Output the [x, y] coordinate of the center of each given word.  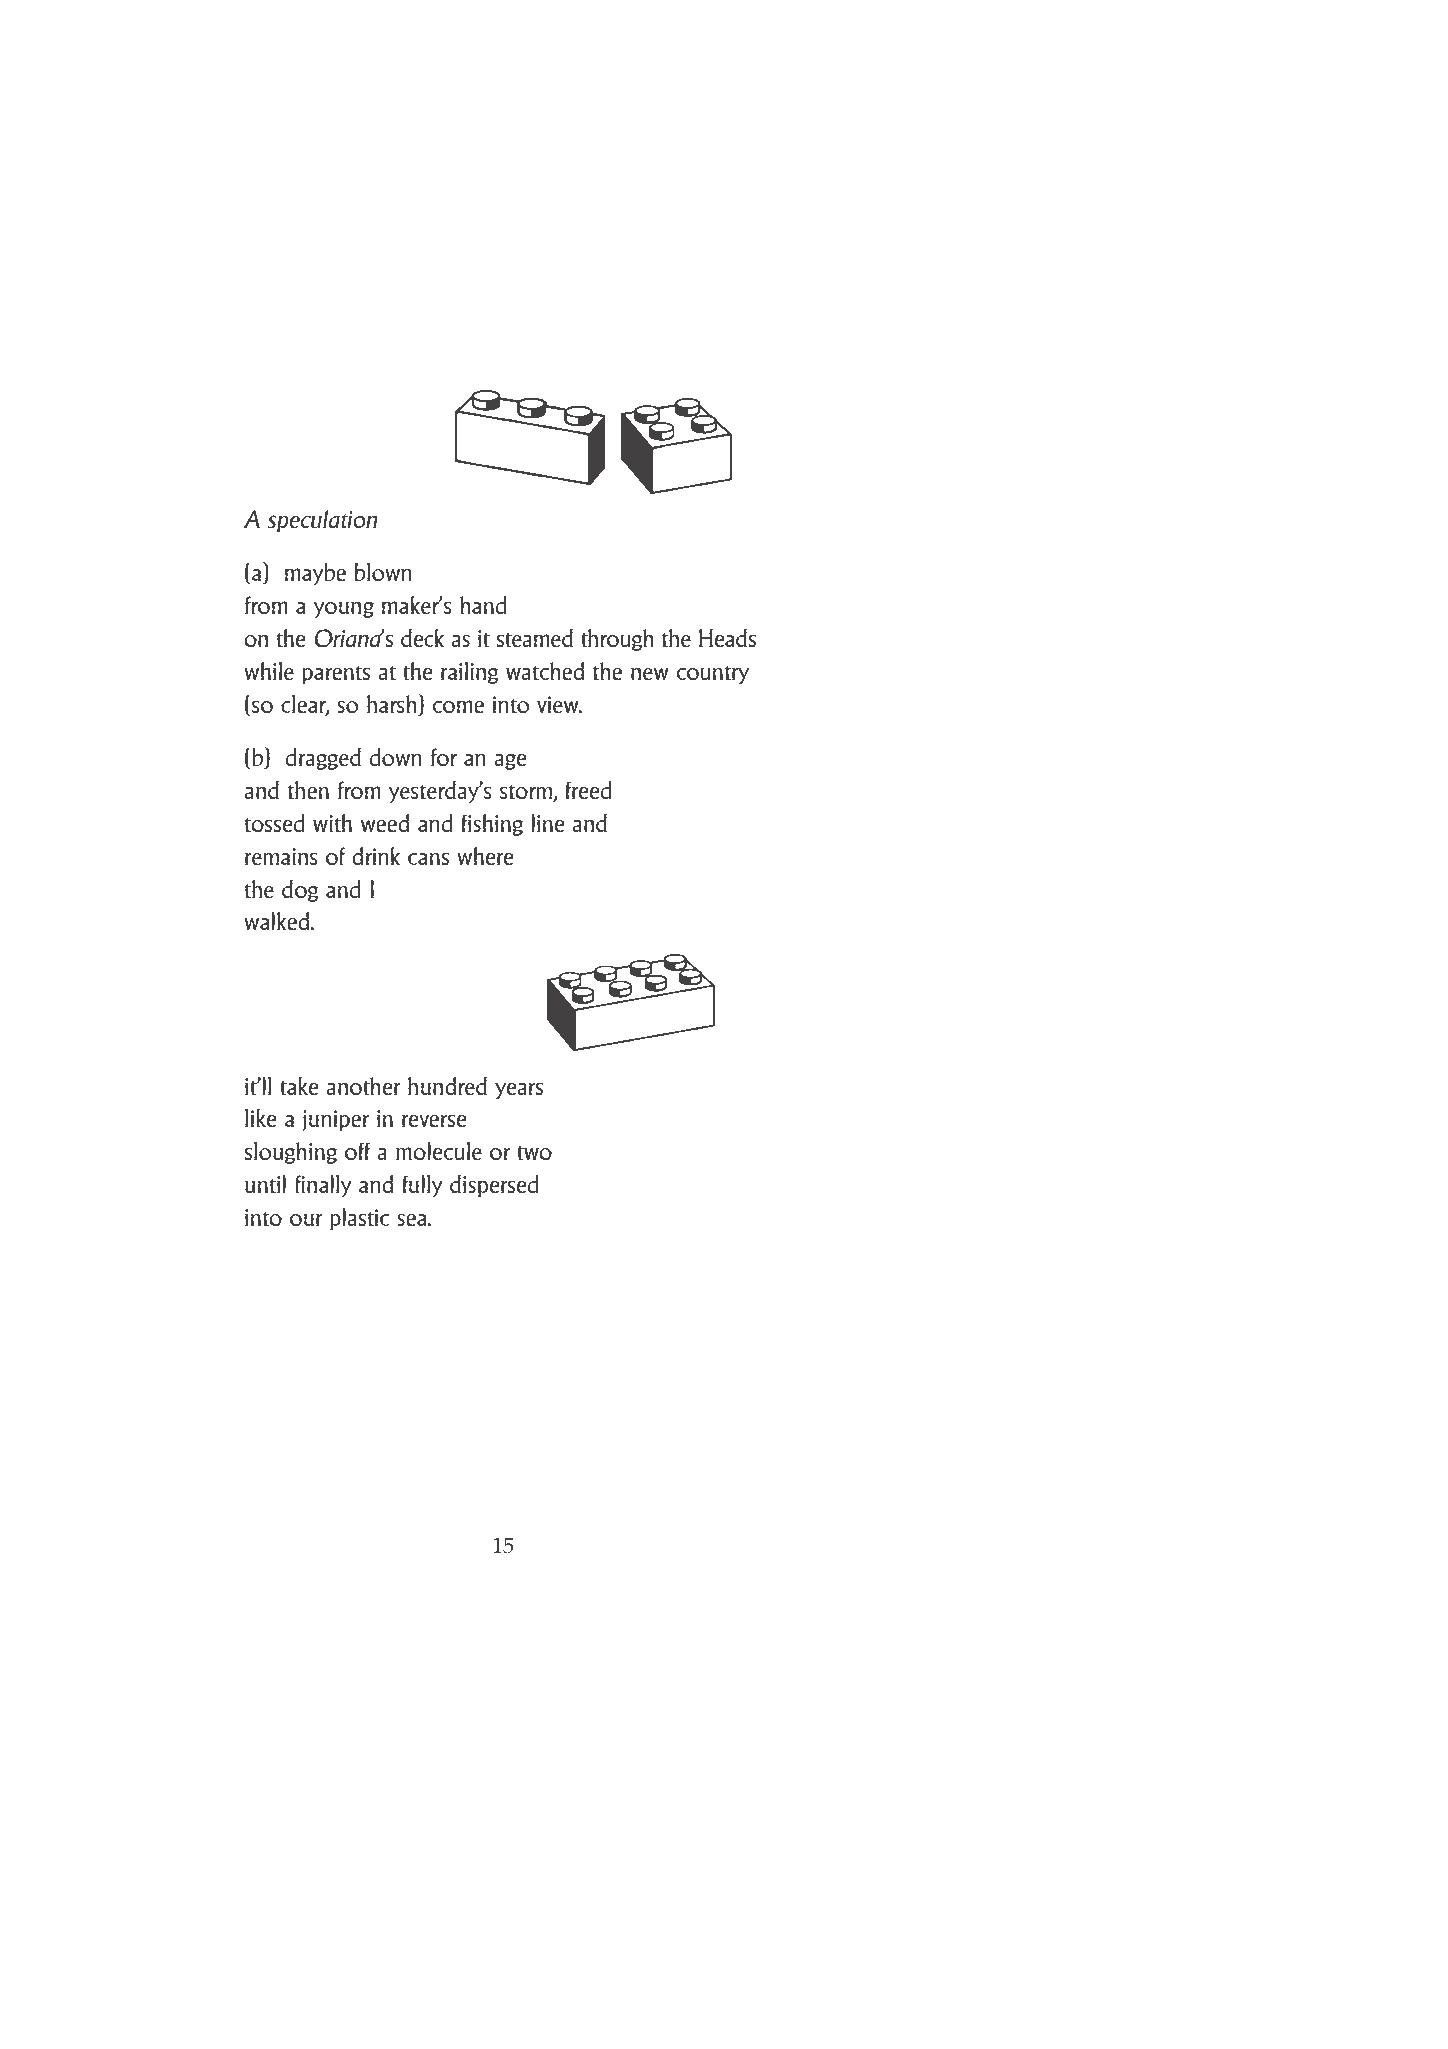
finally [323, 1186]
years [519, 1091]
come [458, 707]
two [534, 1153]
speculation [323, 521]
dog [300, 891]
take [299, 1086]
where [485, 856]
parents [336, 675]
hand [483, 605]
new [650, 674]
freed [589, 790]
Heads [727, 638]
